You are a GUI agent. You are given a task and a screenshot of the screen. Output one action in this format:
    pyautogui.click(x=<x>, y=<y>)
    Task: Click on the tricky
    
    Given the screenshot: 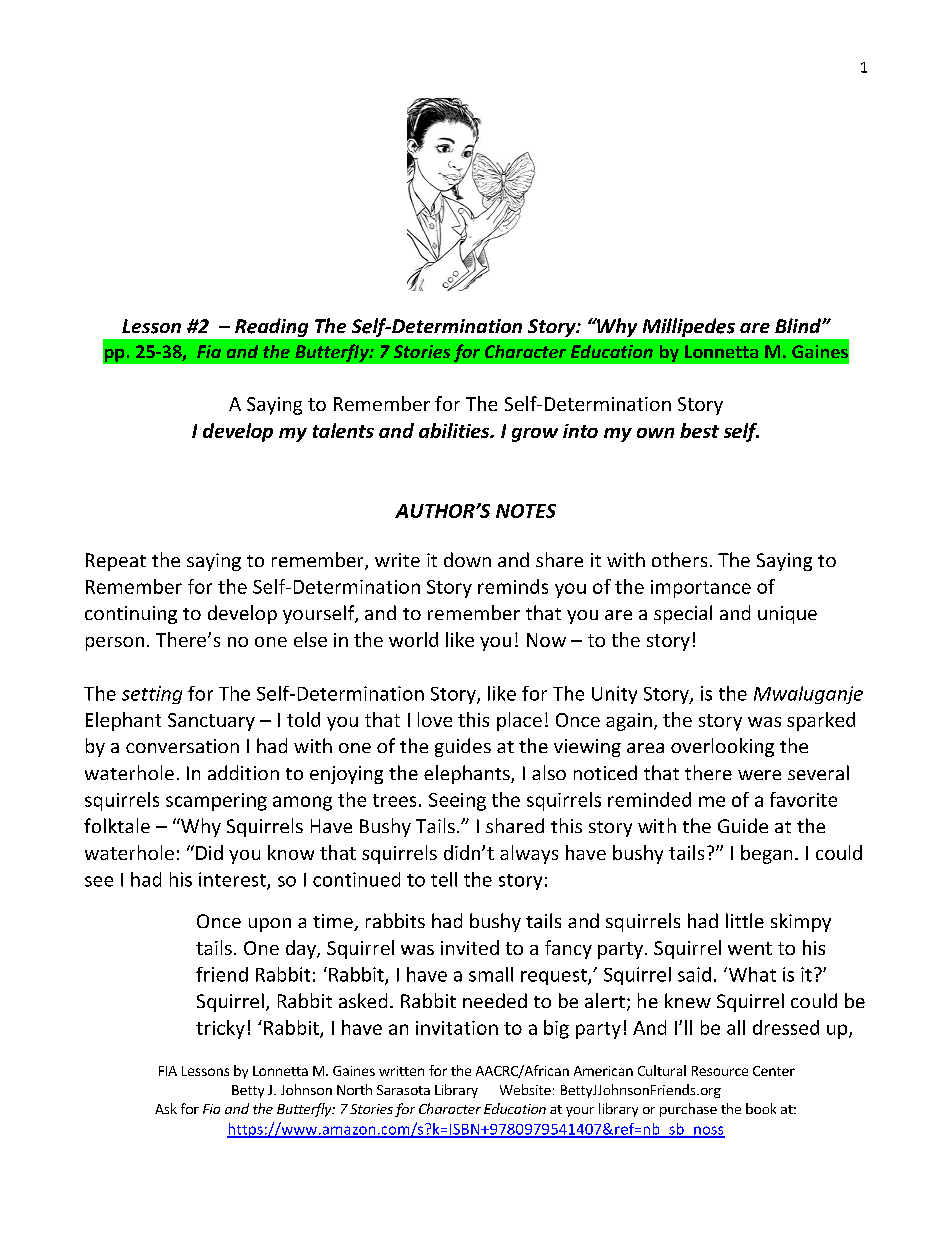 What is the action you would take?
    pyautogui.click(x=220, y=1029)
